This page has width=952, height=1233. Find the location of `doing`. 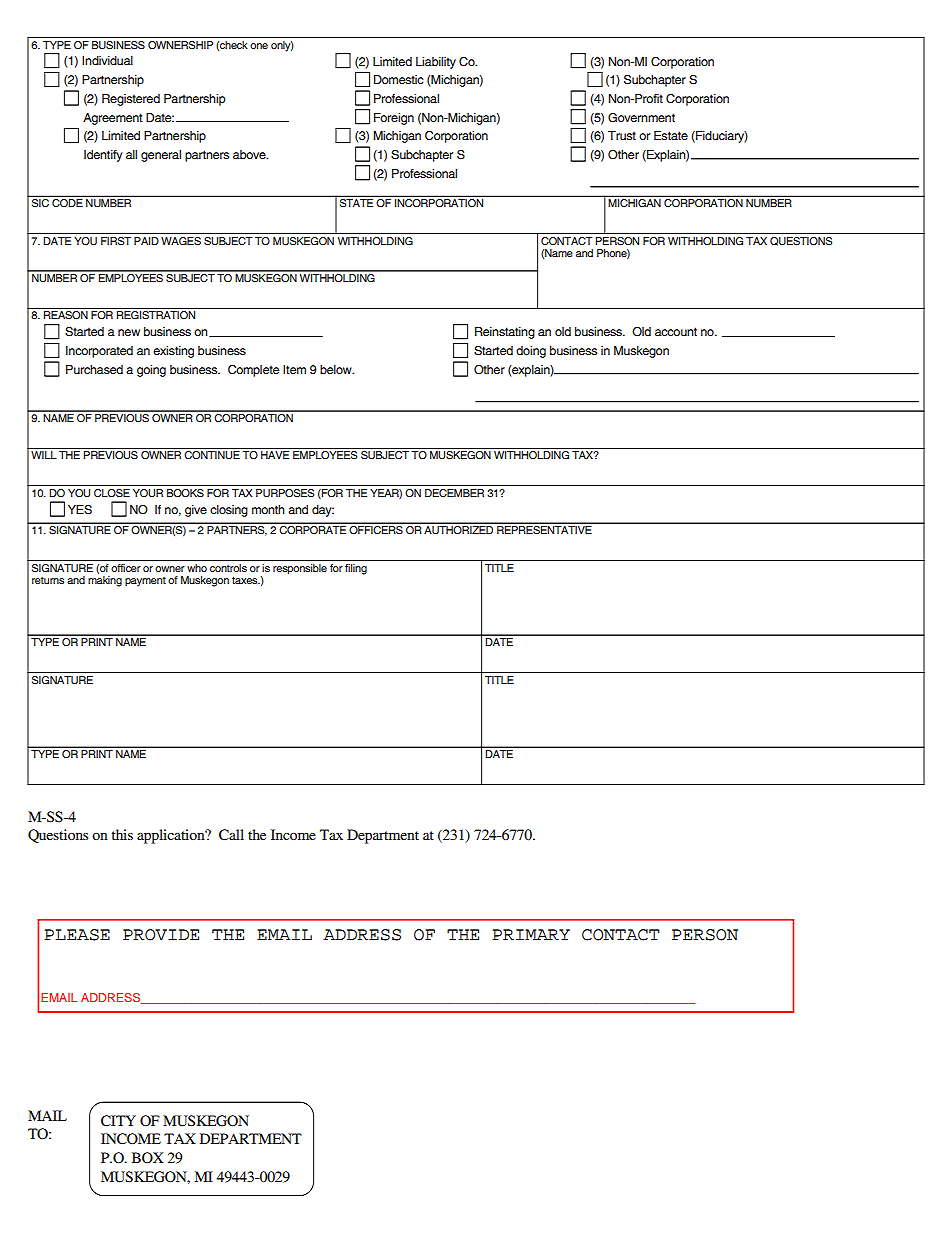

doing is located at coordinates (531, 352).
